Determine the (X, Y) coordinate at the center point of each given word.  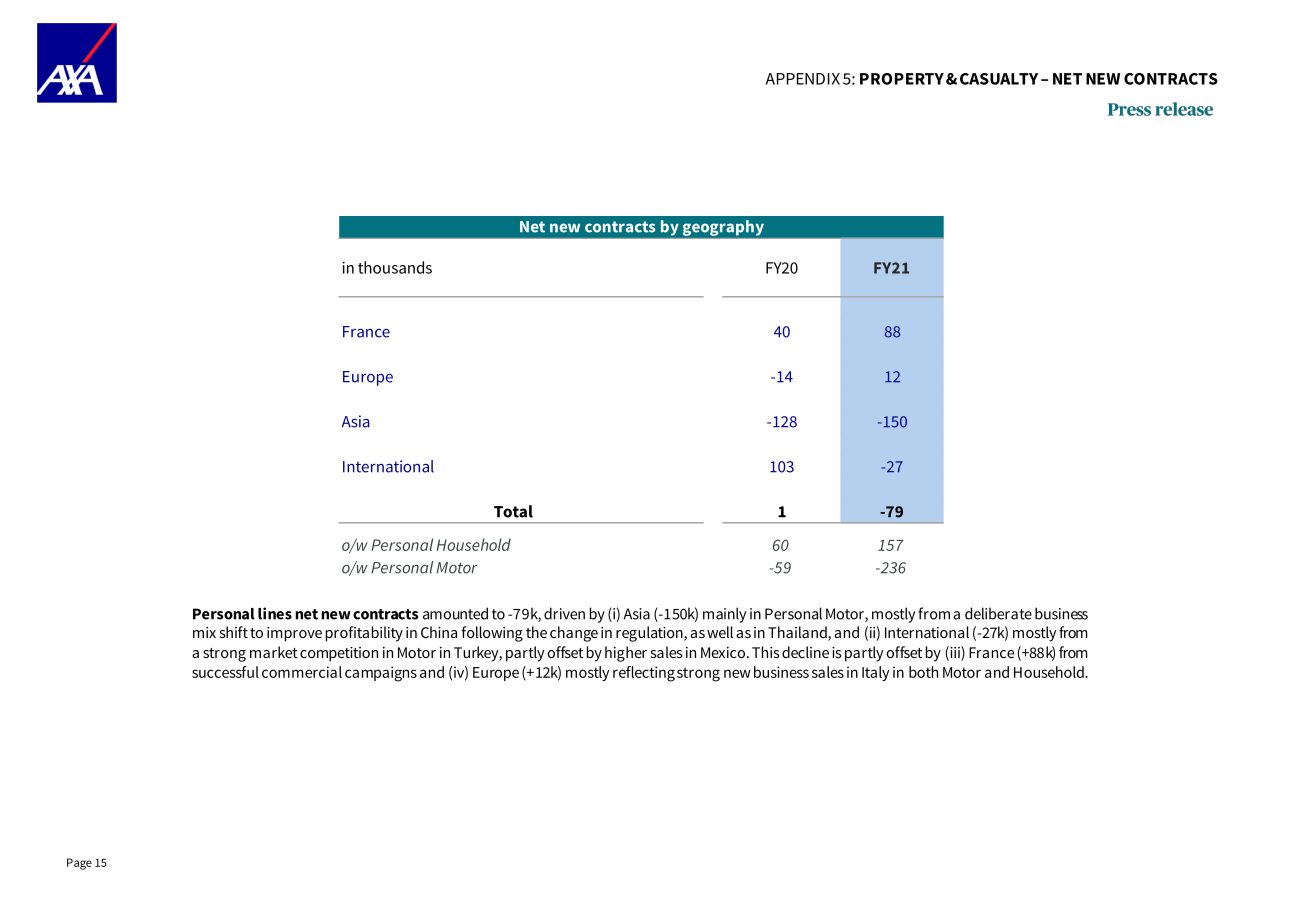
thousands (395, 267)
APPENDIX (803, 79)
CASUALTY (999, 79)
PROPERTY (902, 79)
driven (564, 613)
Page (79, 864)
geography (723, 228)
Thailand (798, 633)
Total (513, 511)
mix (204, 632)
